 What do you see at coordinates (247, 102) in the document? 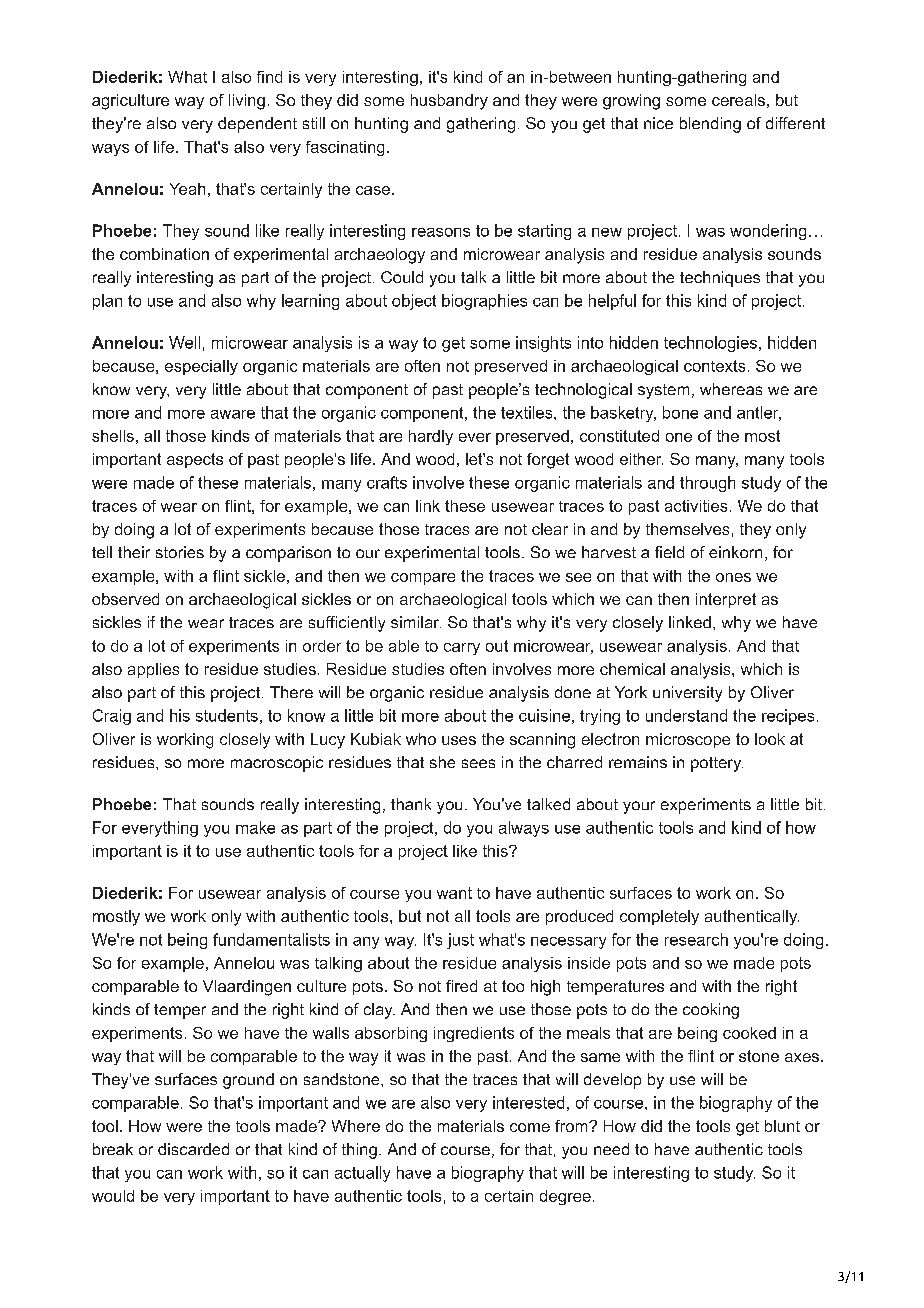
I see `living` at bounding box center [247, 102].
